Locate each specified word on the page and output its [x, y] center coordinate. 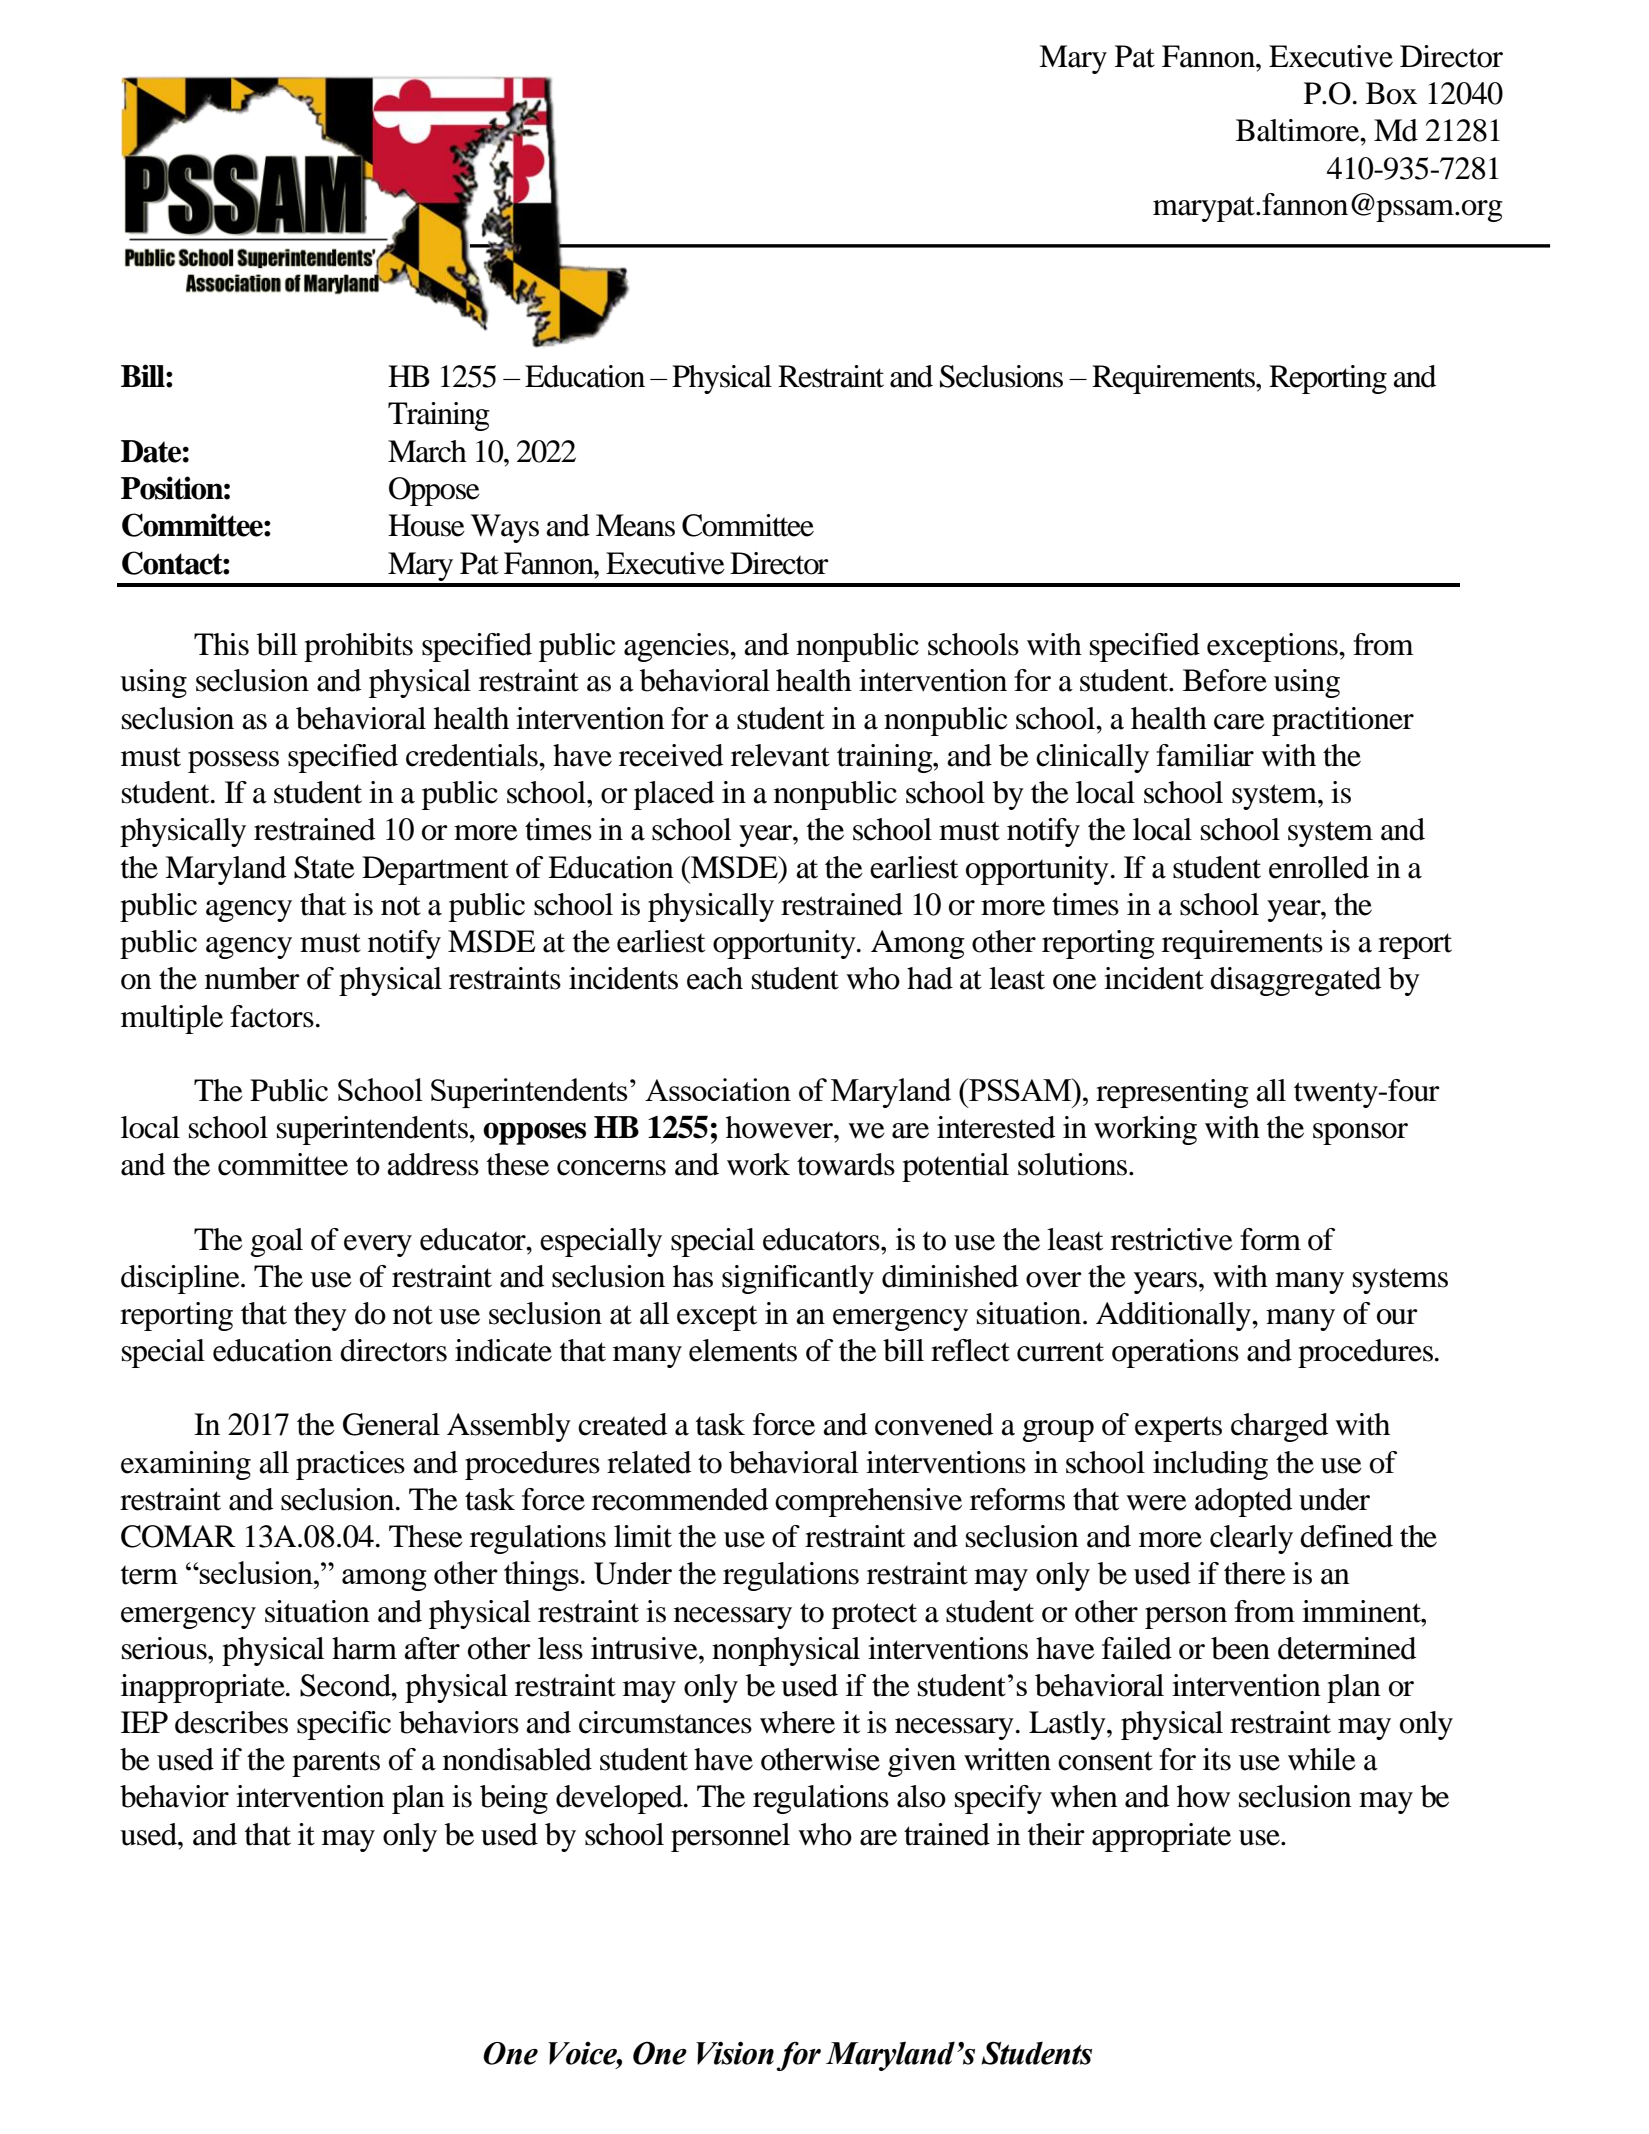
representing [1172, 1093]
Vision [735, 2053]
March [427, 451]
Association [718, 1089]
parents [336, 1764]
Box [1391, 93]
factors [272, 1016]
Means [635, 525]
